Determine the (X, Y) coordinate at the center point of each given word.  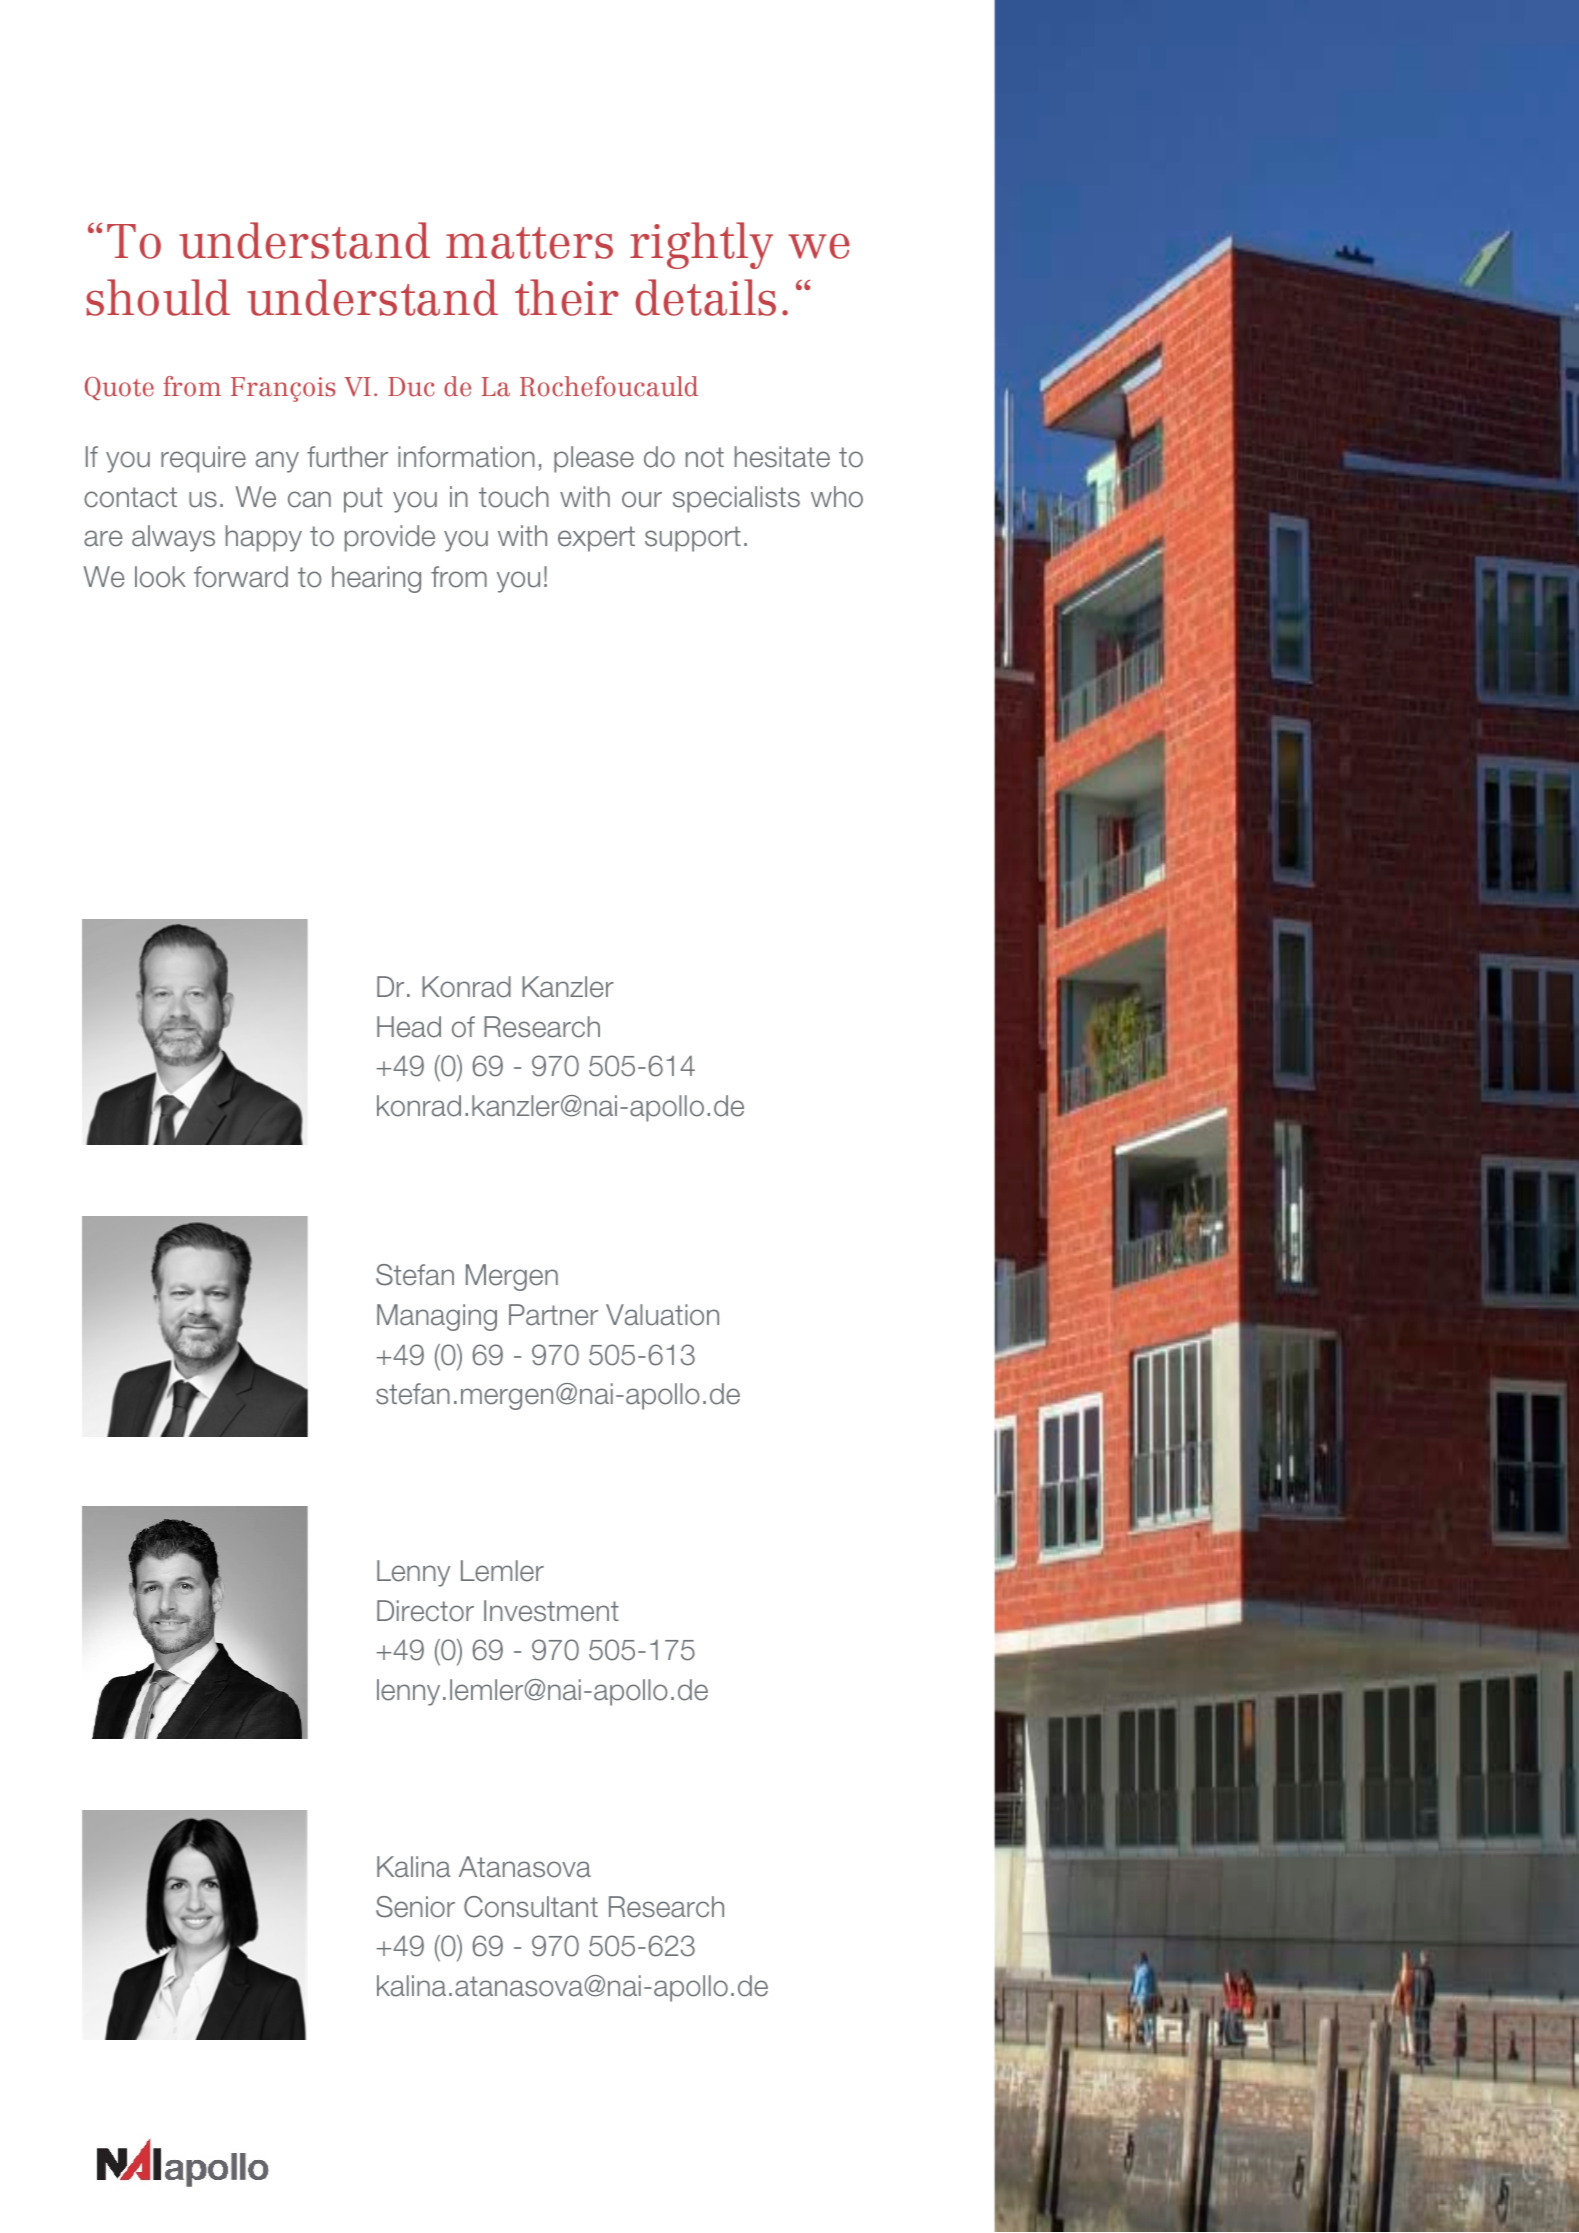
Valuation (662, 1315)
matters (529, 243)
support (693, 539)
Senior (415, 1907)
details (706, 297)
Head (409, 1027)
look (160, 577)
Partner (553, 1315)
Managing (437, 1317)
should (158, 297)
